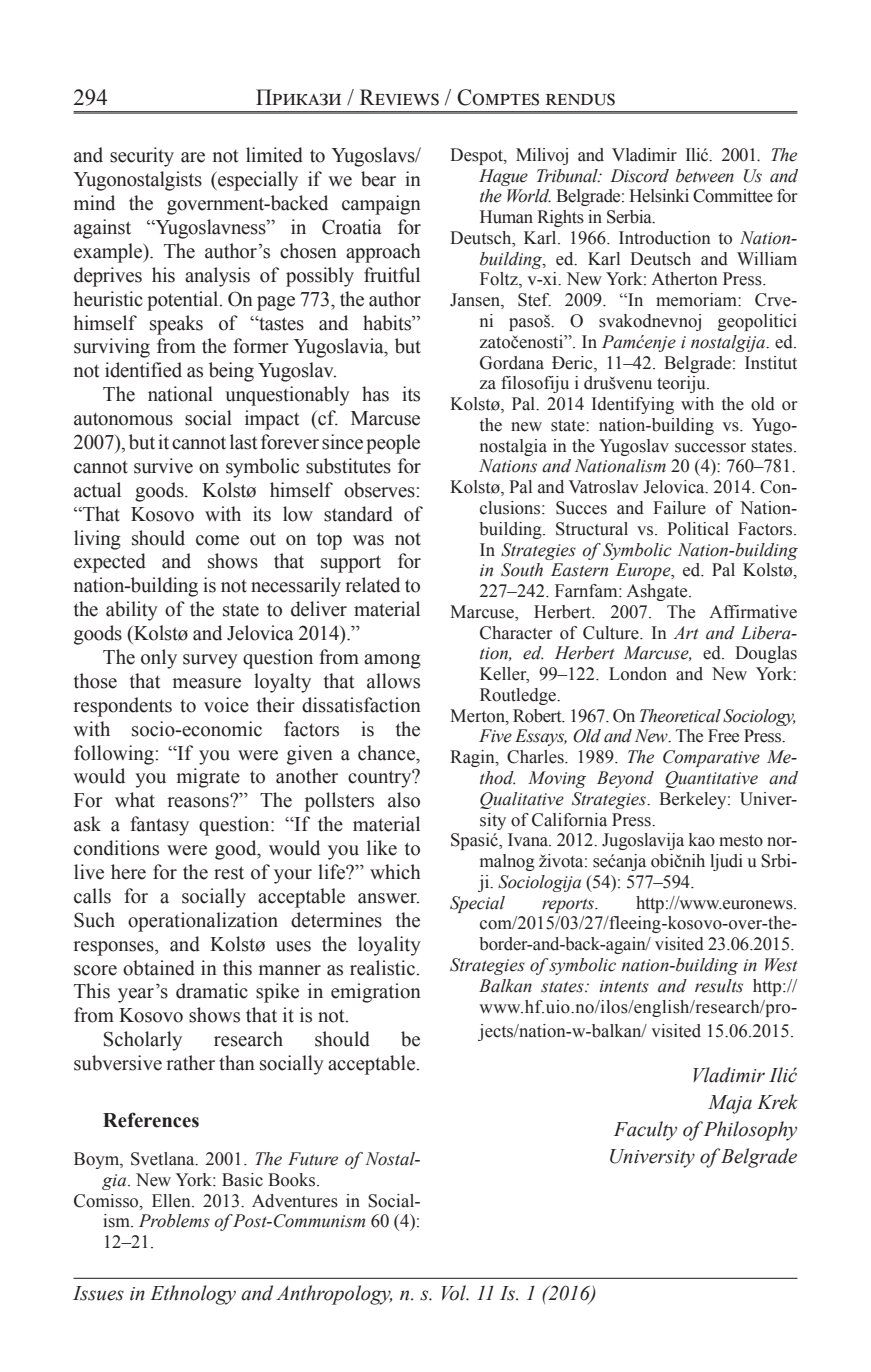 Image resolution: width=871 pixels, height=1372 pixels. I want to click on Vol, so click(455, 1293).
